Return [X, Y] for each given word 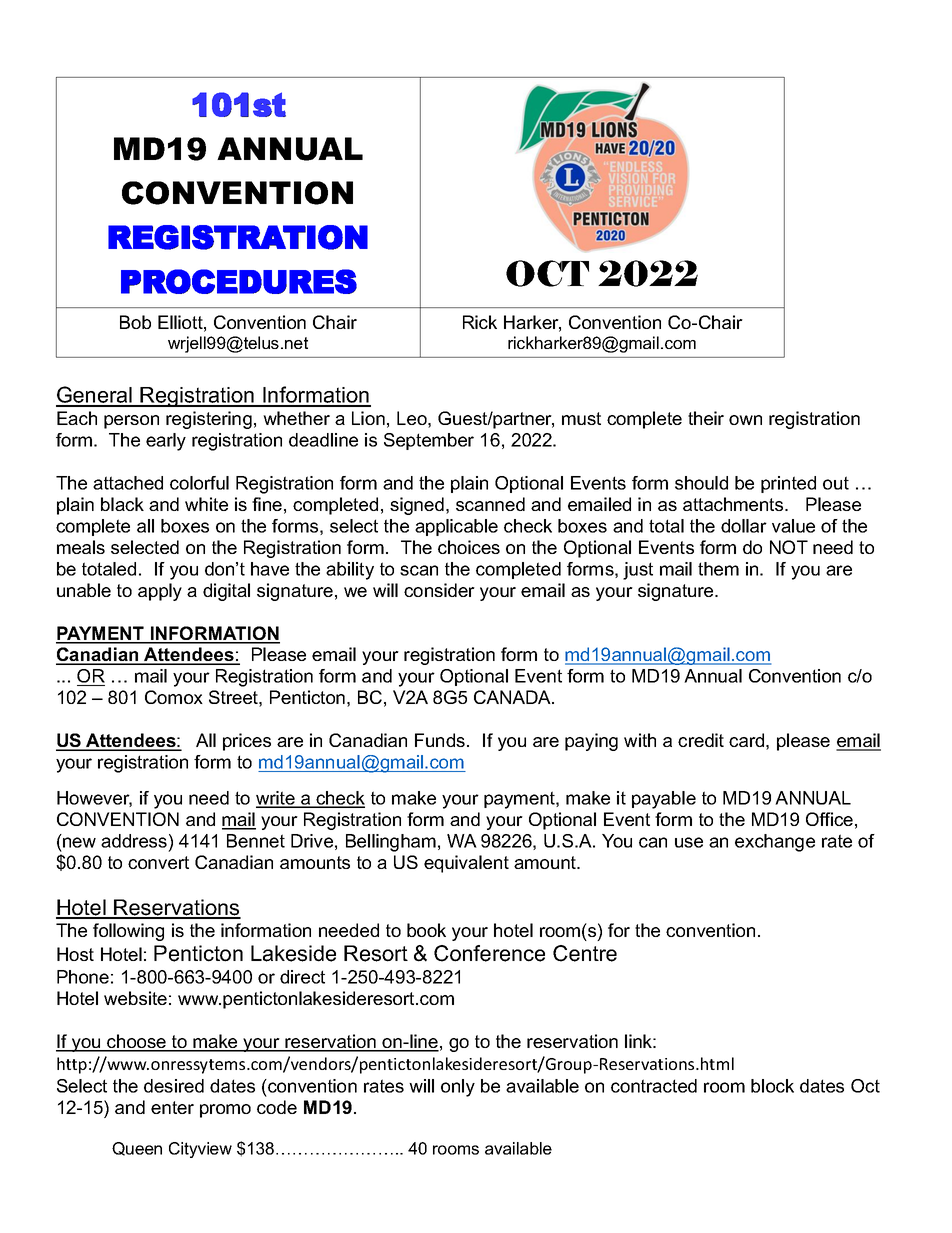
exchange [775, 843]
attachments [734, 504]
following [128, 932]
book [426, 930]
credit [701, 740]
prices [247, 742]
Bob [135, 322]
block [772, 1086]
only [458, 1088]
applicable [456, 527]
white [206, 504]
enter [172, 1107]
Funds [440, 740]
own [745, 420]
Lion [368, 418]
